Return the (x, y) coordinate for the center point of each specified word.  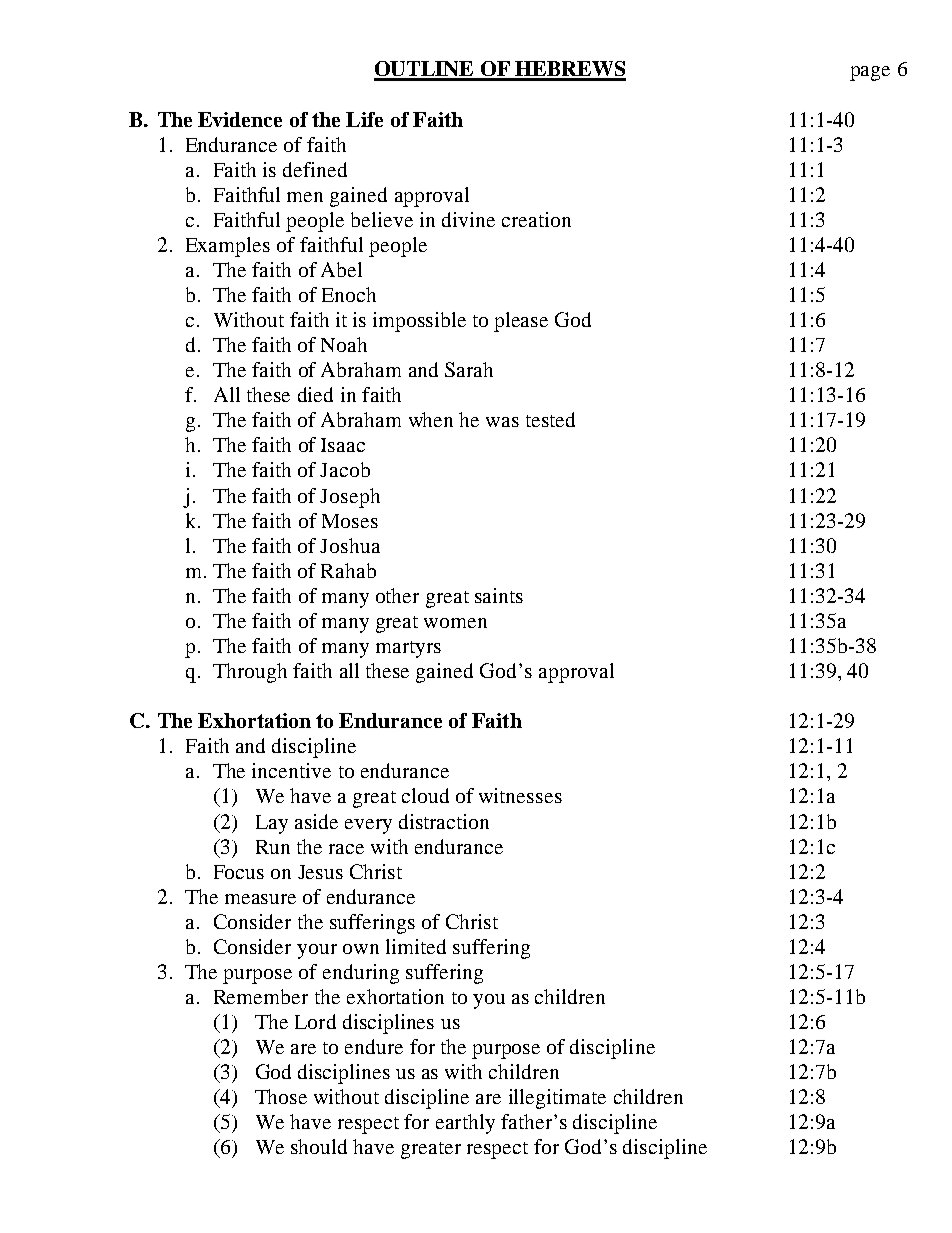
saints (499, 595)
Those (281, 1096)
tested (550, 419)
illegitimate (557, 1099)
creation (536, 219)
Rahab (348, 570)
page (870, 73)
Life (364, 119)
